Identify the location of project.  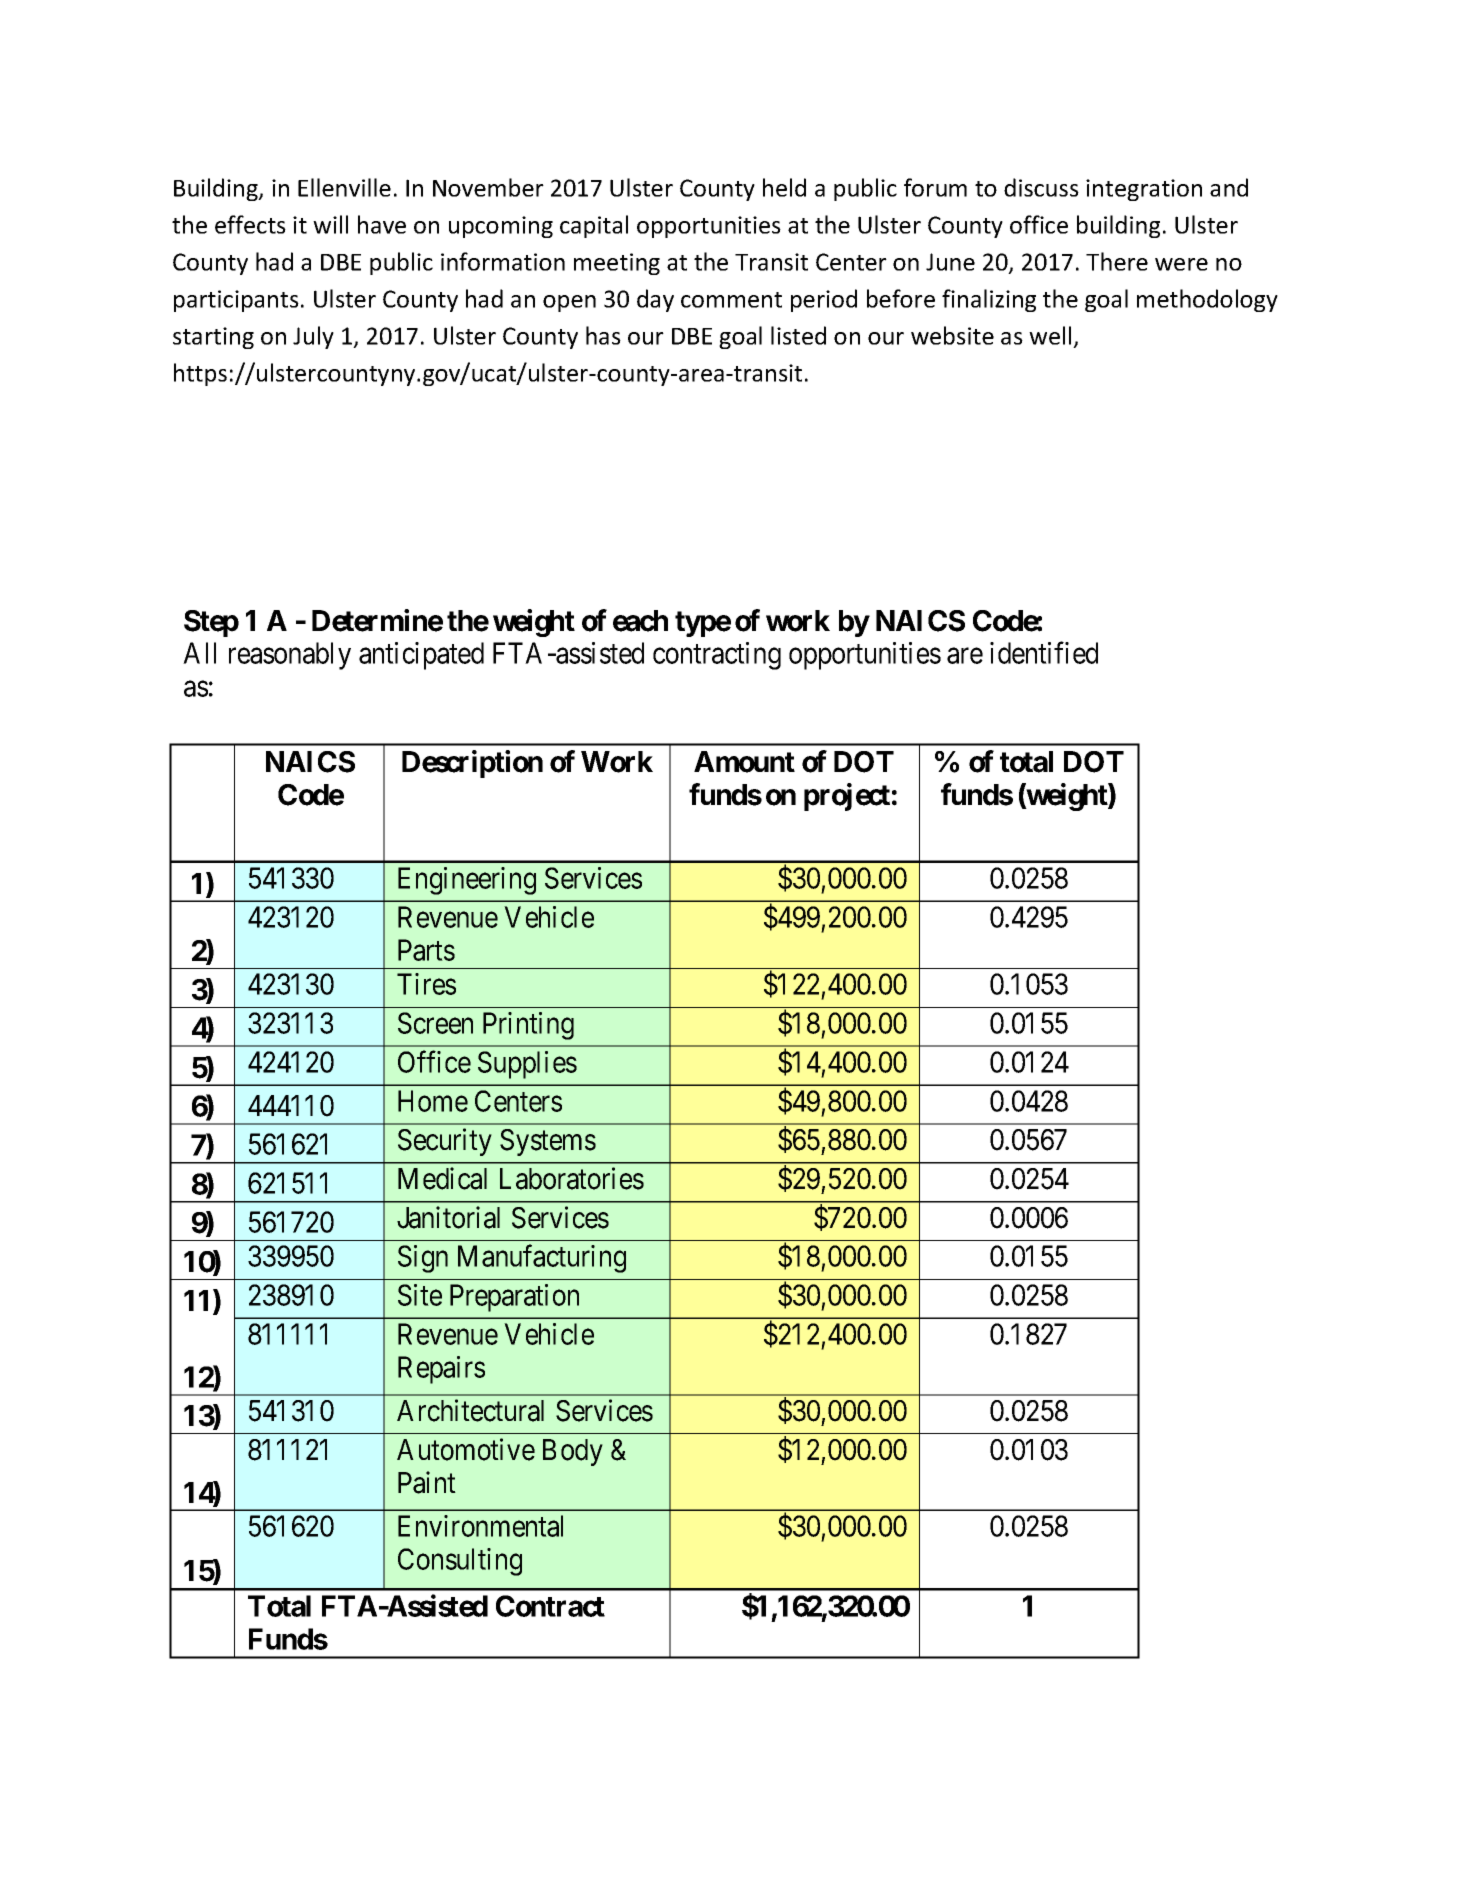
(847, 797).
